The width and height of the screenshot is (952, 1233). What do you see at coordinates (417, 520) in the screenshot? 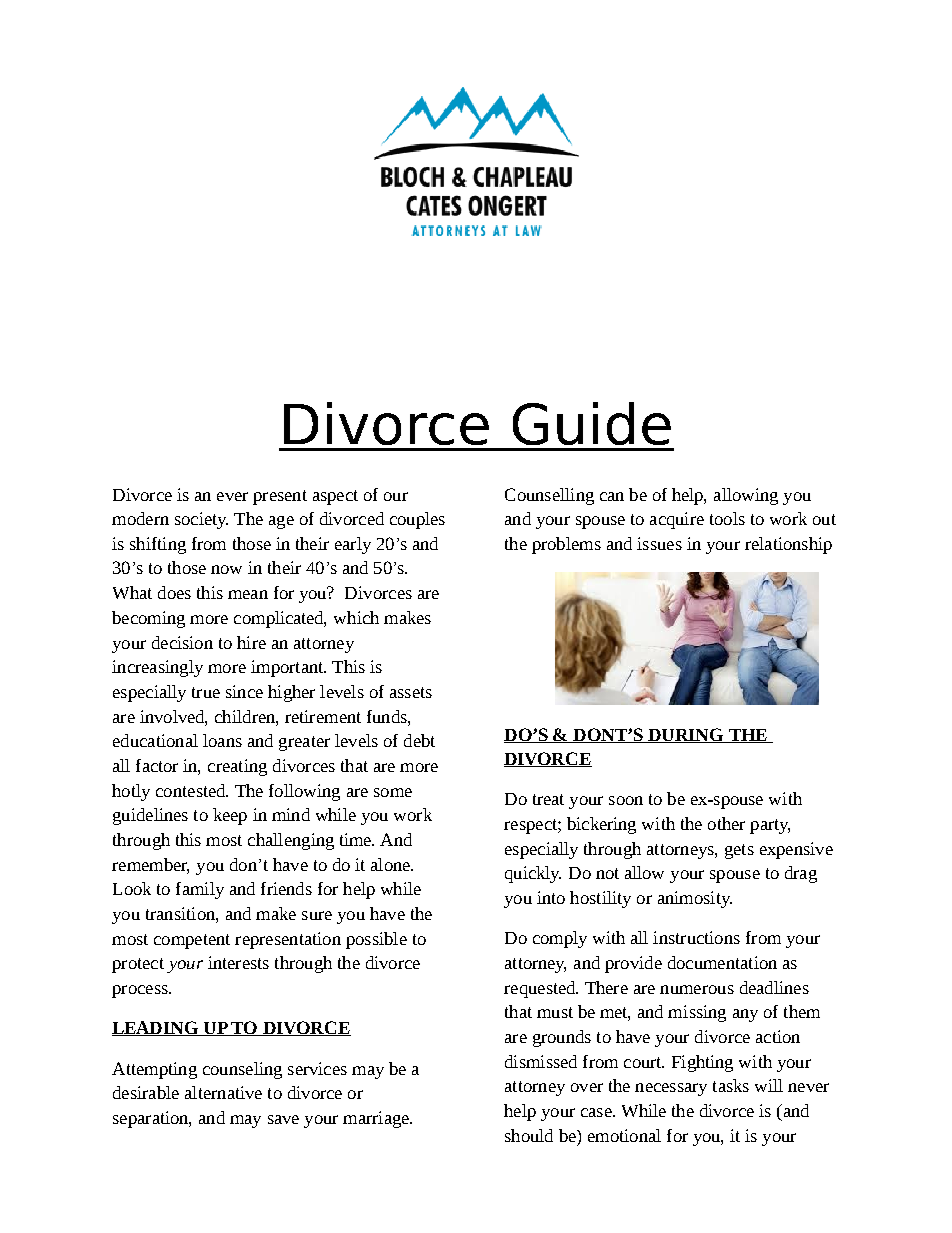
I see `couples` at bounding box center [417, 520].
